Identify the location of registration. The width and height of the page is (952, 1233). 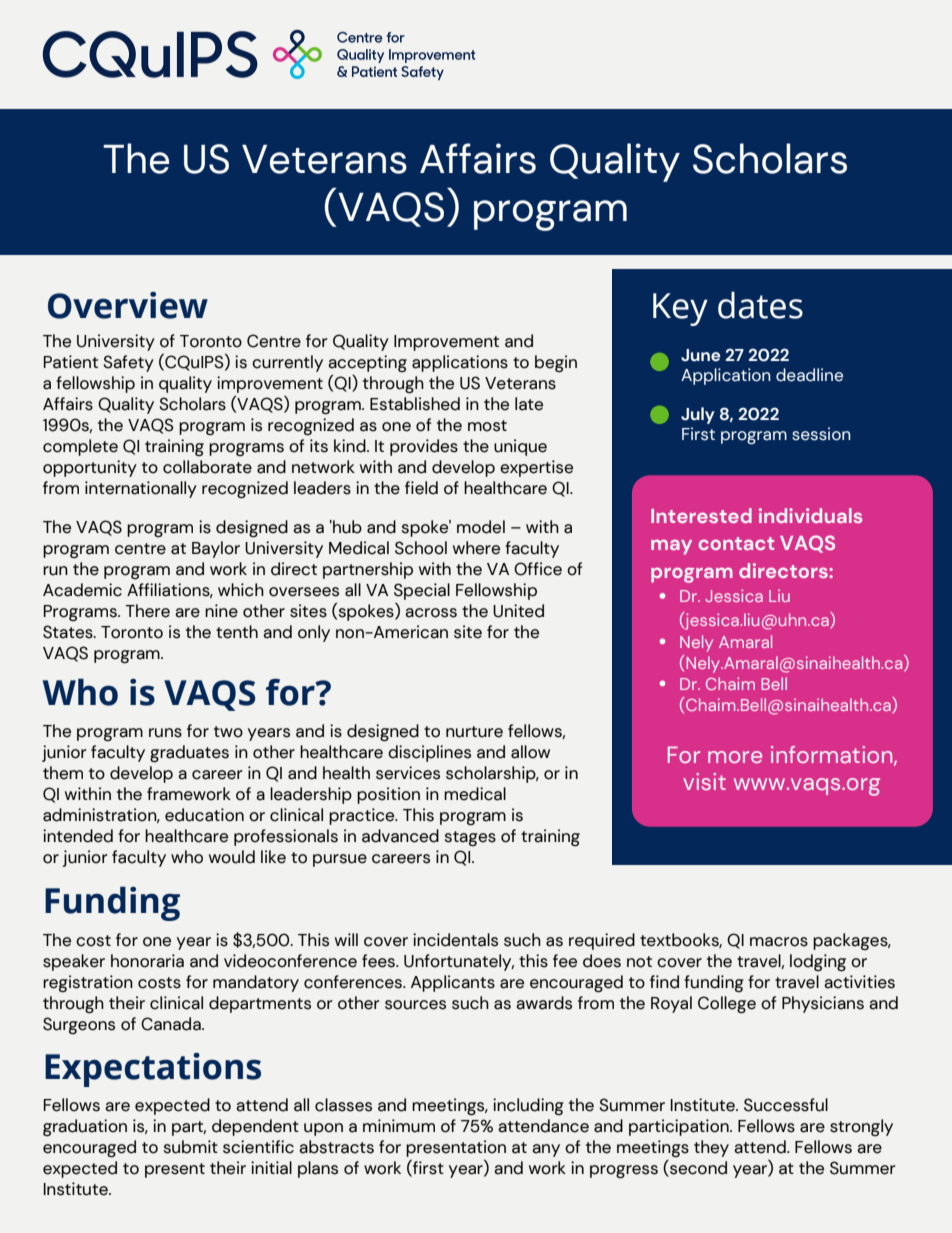
(88, 983).
